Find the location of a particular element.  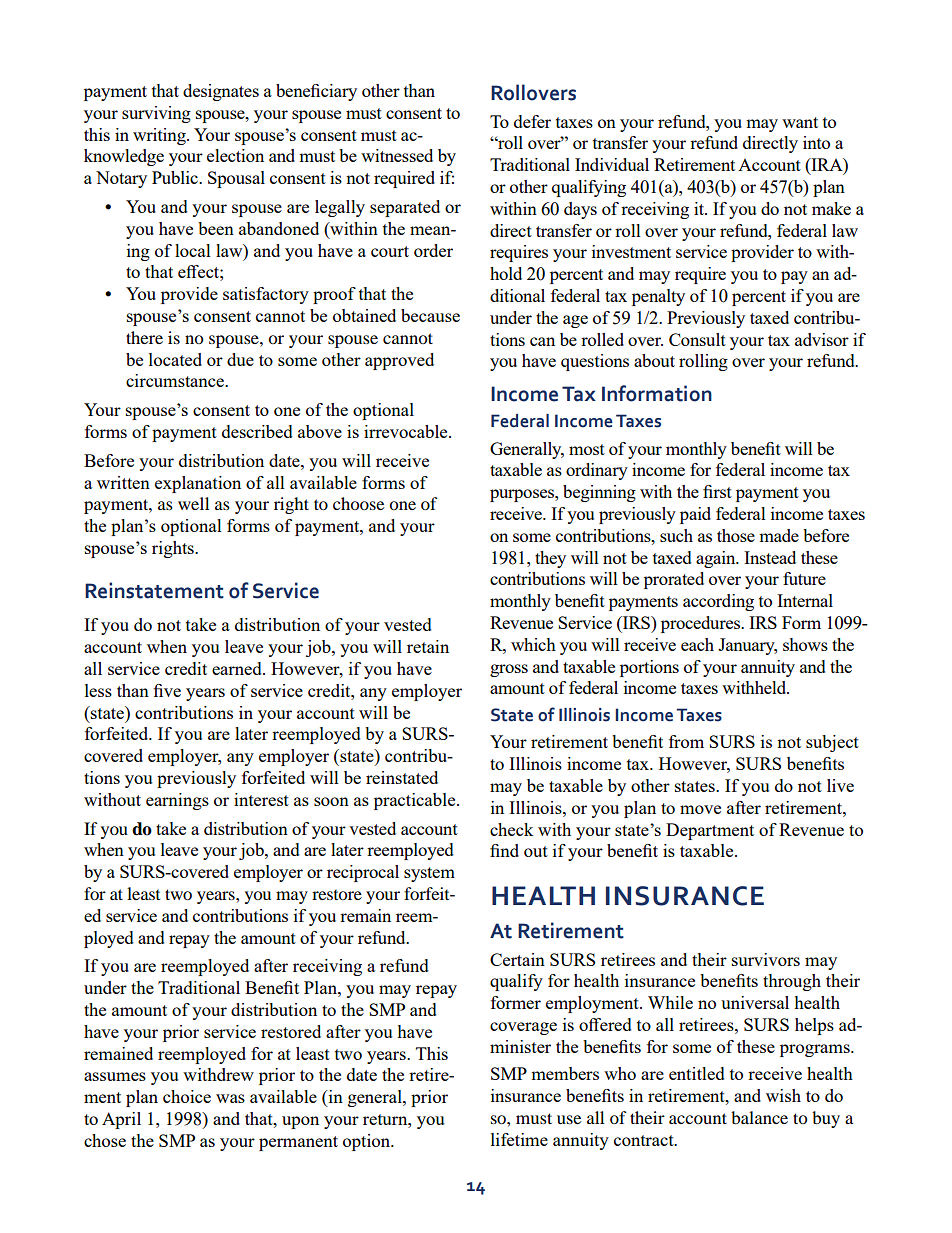

choice is located at coordinates (187, 1096).
